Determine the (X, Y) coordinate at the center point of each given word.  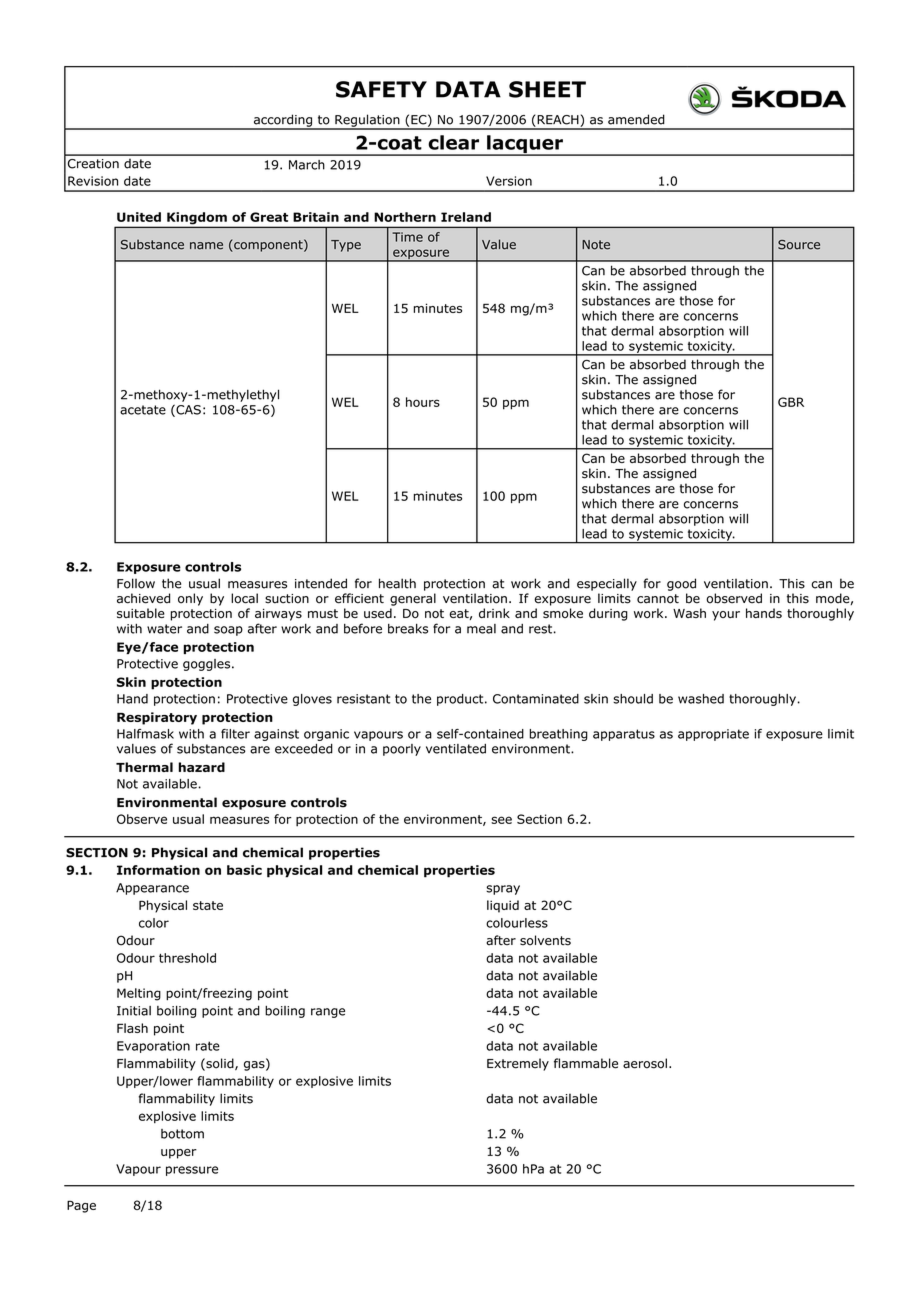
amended (636, 119)
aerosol (645, 1063)
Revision (93, 181)
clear (453, 142)
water (164, 629)
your (726, 616)
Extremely (518, 1064)
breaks (408, 629)
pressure (192, 1171)
